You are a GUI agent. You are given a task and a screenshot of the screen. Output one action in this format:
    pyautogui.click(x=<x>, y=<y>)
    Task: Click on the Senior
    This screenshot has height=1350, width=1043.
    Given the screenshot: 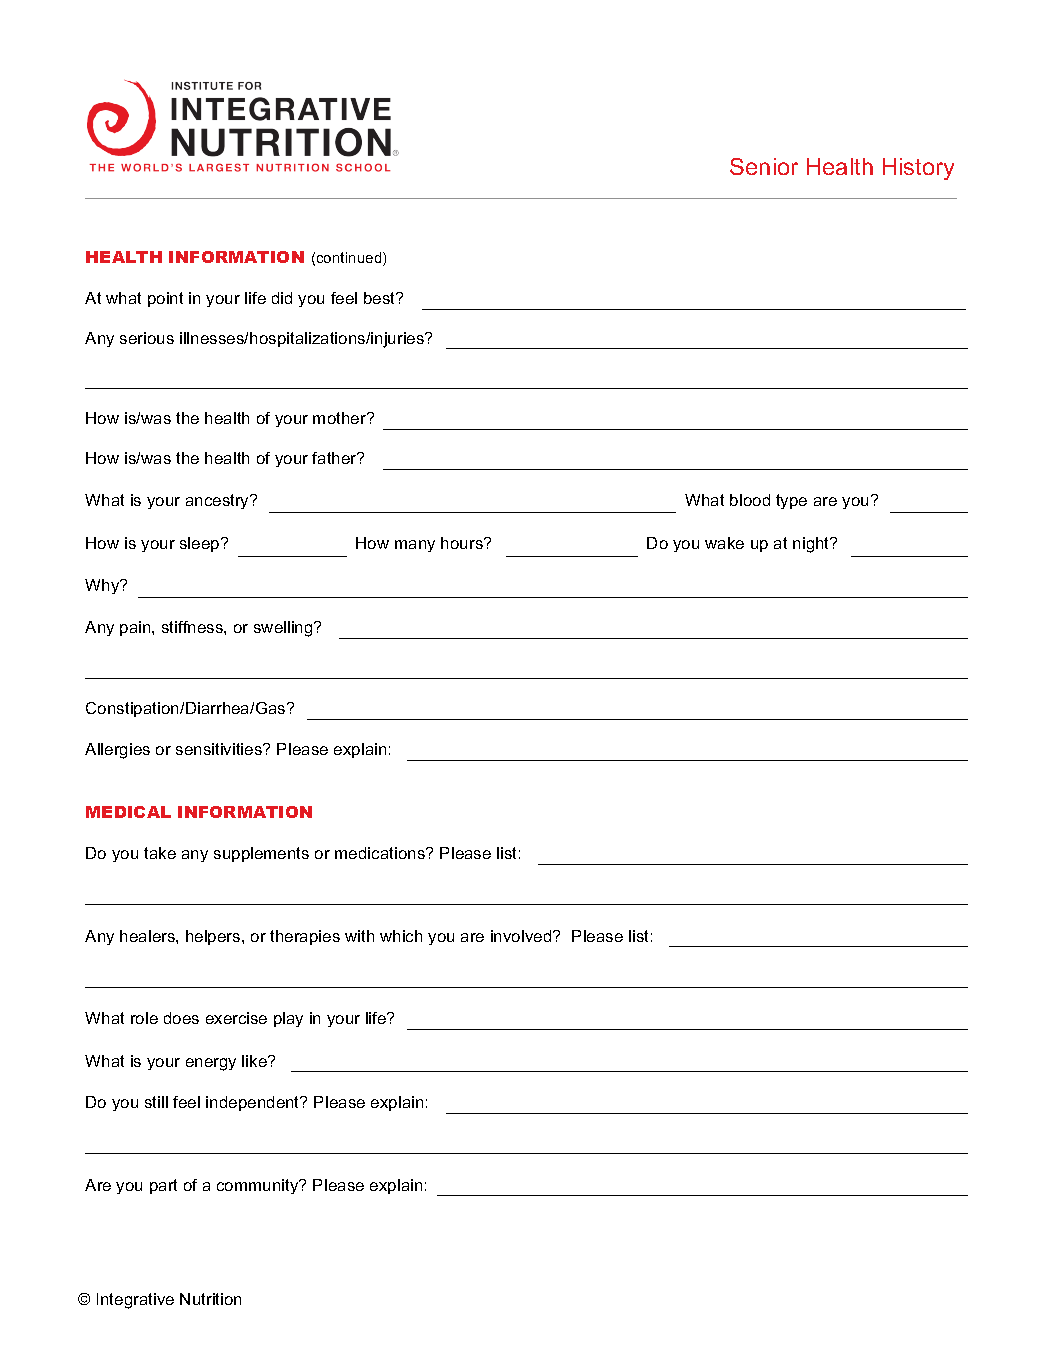 What is the action you would take?
    pyautogui.click(x=764, y=166)
